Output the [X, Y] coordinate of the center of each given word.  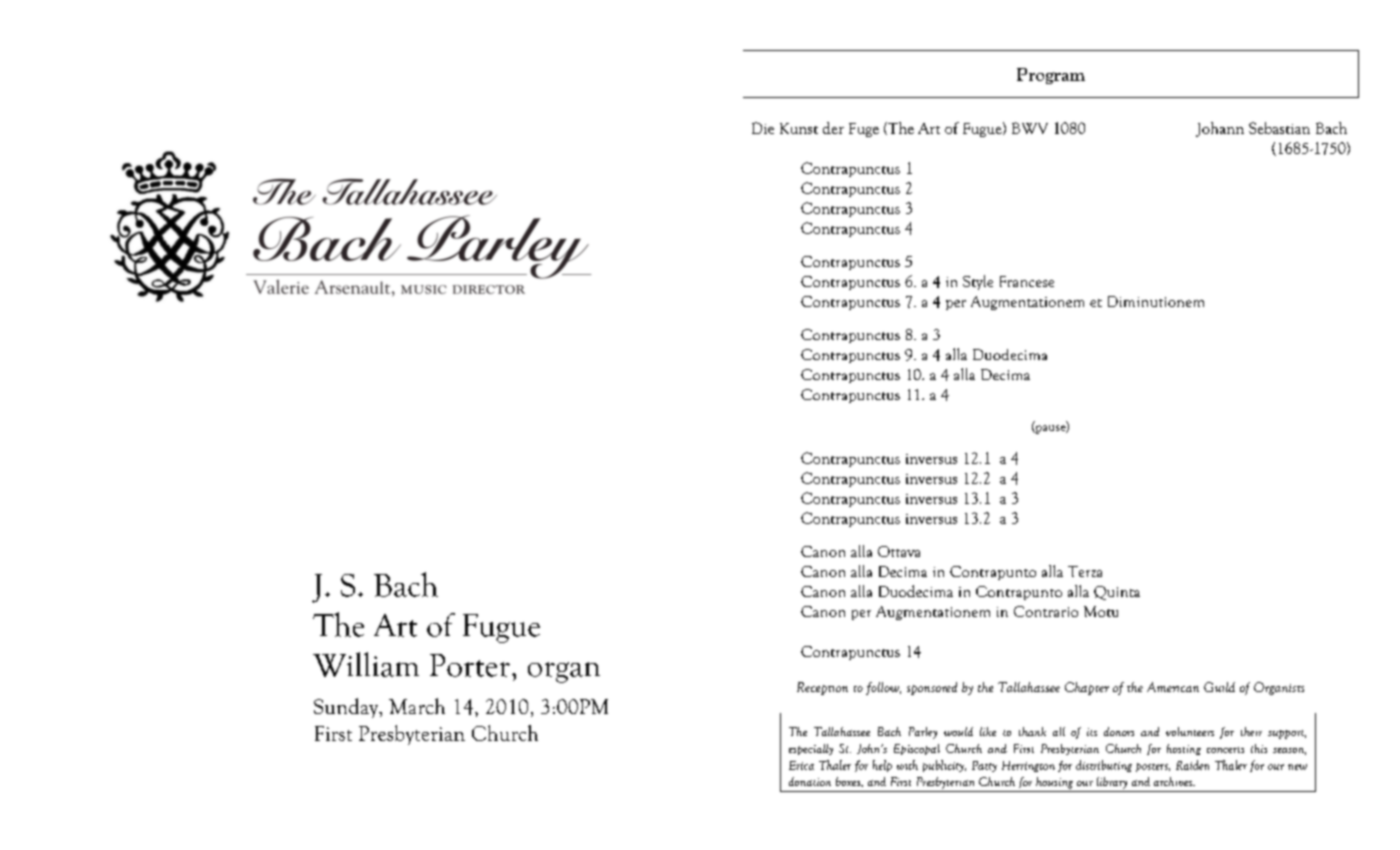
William [366, 664]
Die [763, 128]
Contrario [1046, 611]
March [417, 706]
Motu [1101, 611]
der [833, 128]
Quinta [1117, 593]
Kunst [799, 128]
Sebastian [1279, 128]
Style [978, 282]
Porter [470, 665]
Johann [1220, 129]
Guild [1219, 687]
